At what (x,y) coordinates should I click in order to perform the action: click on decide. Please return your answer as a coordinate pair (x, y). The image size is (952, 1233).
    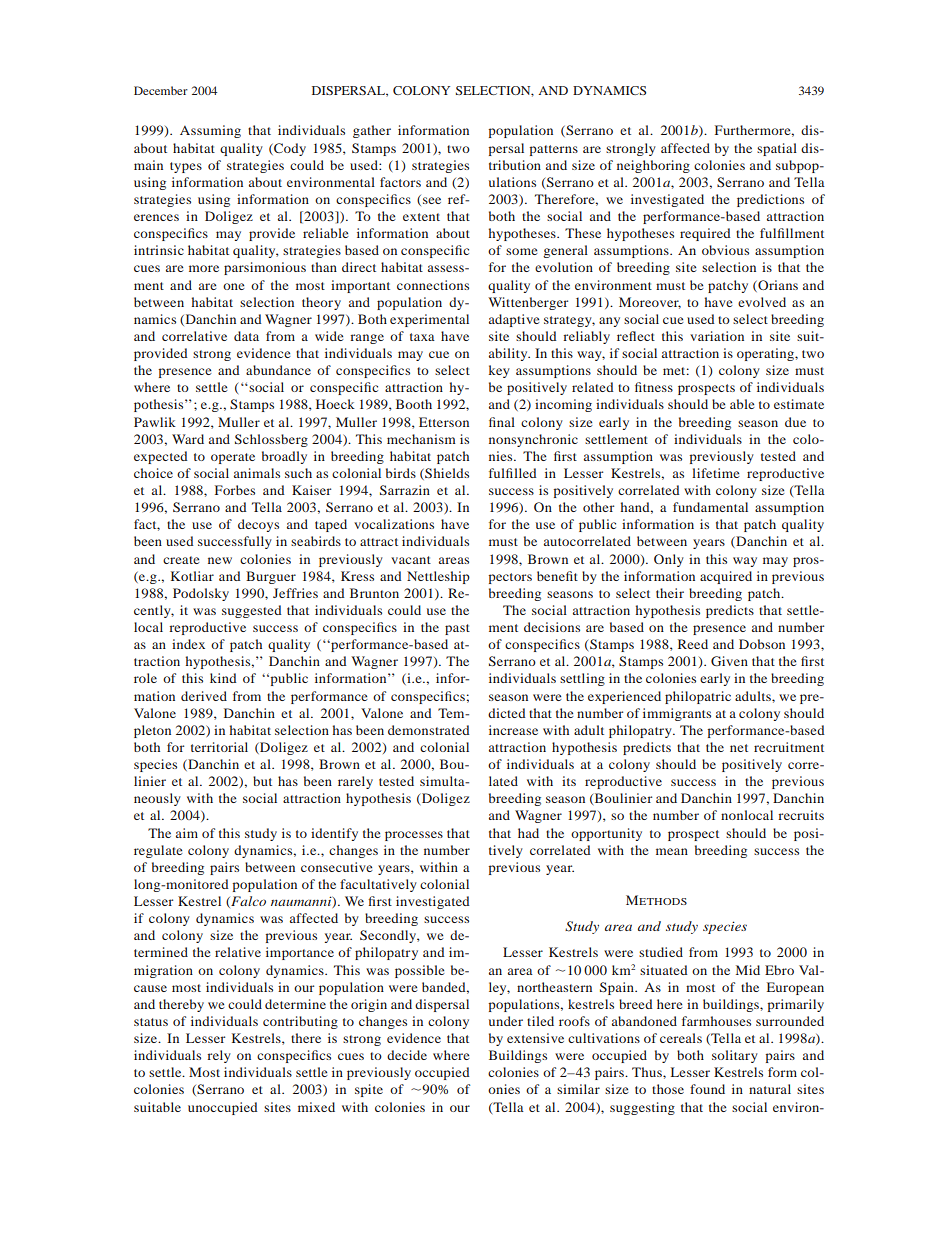
    Looking at the image, I should click on (407, 1055).
